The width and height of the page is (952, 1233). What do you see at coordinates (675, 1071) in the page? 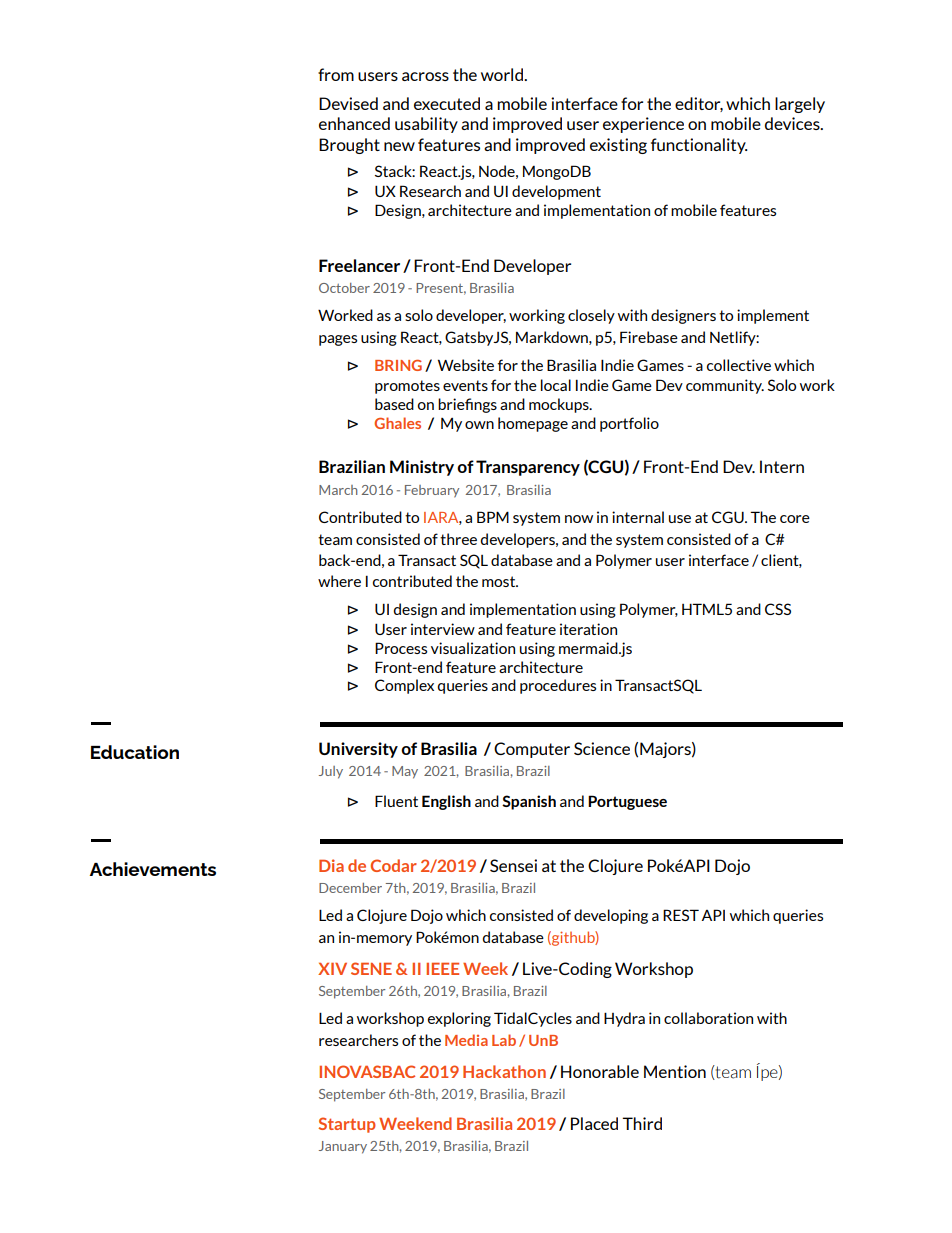
I see `Mention` at bounding box center [675, 1071].
